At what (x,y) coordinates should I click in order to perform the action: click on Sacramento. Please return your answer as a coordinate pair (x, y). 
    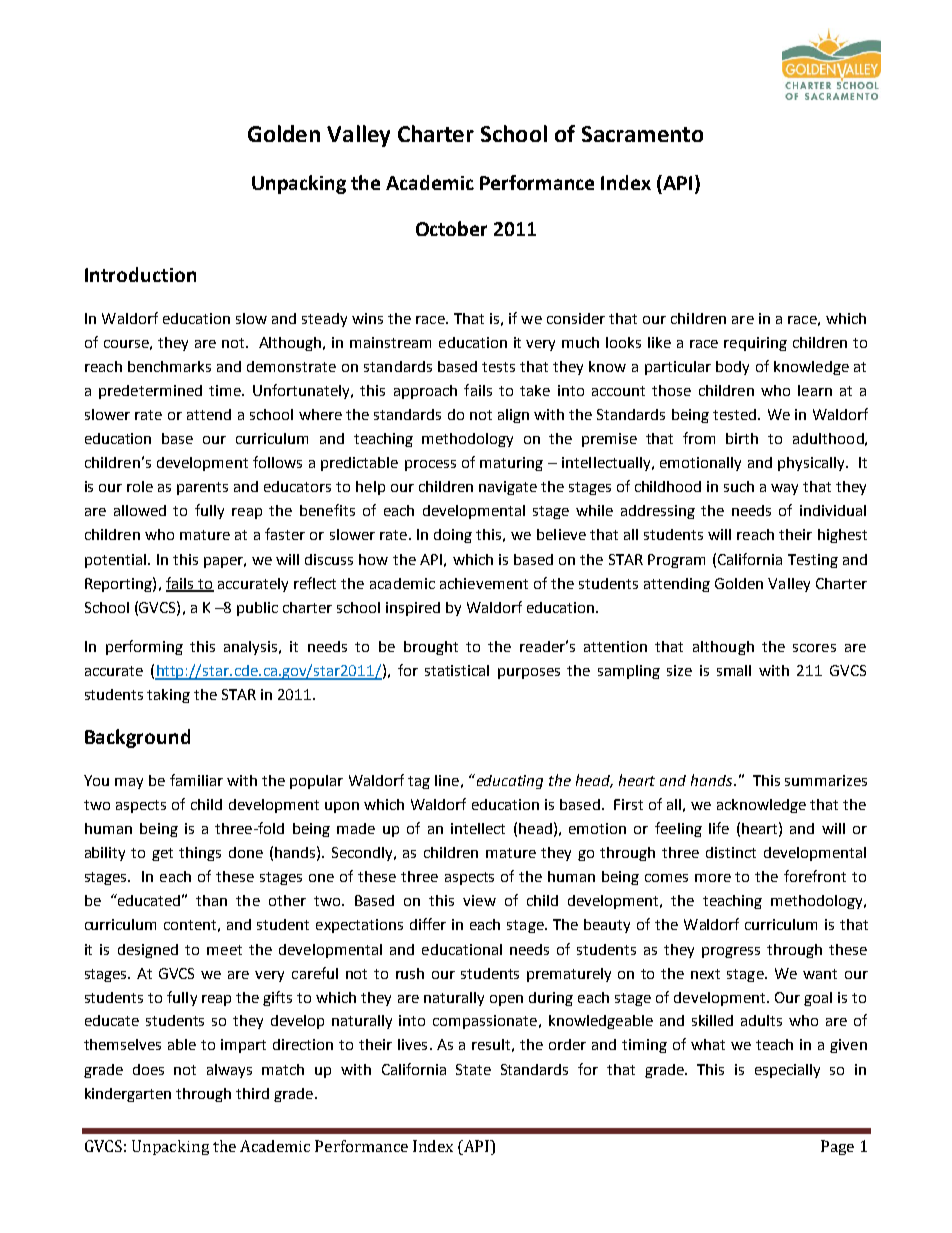
    Looking at the image, I should click on (642, 134).
